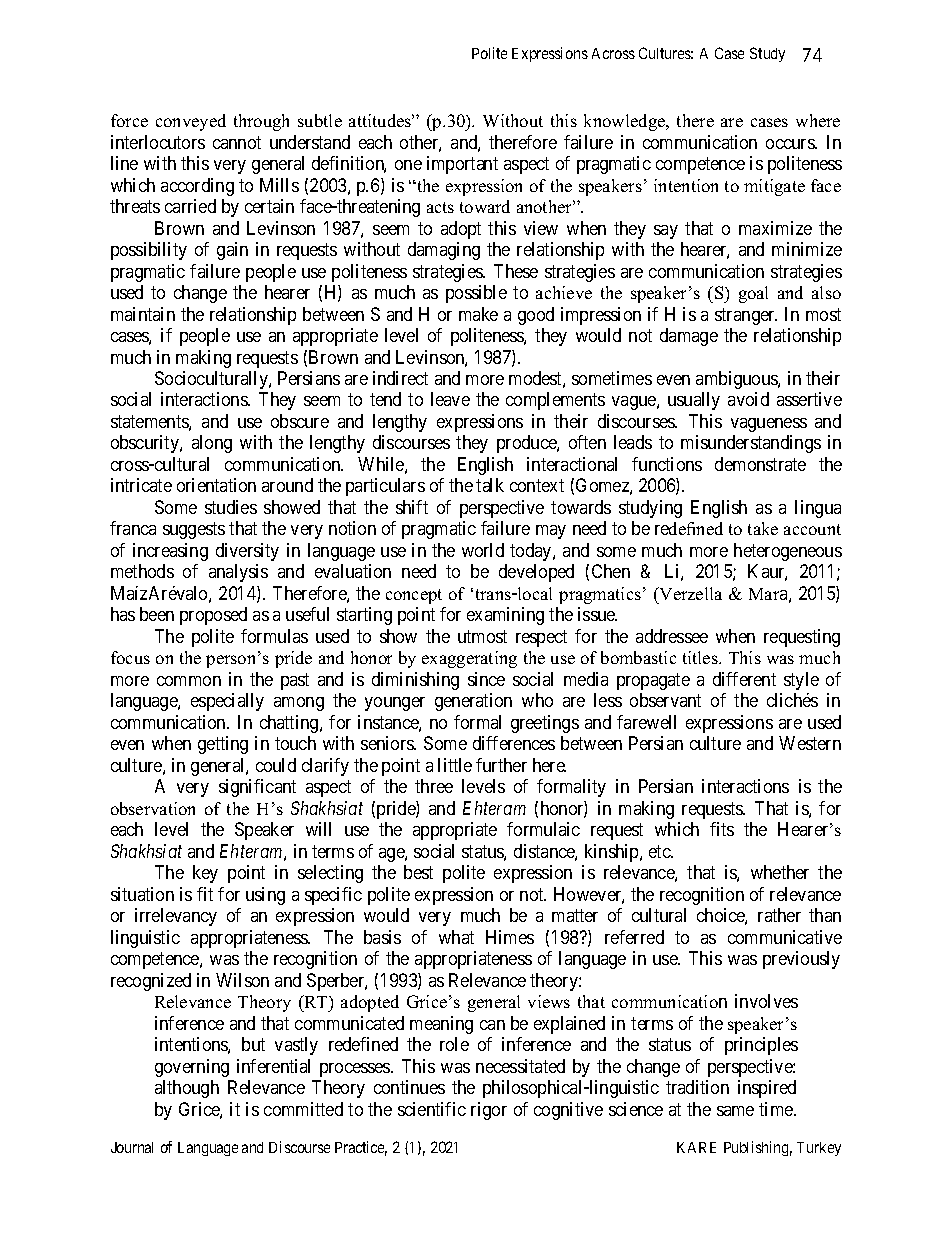 This screenshot has width=952, height=1233. What do you see at coordinates (489, 1111) in the screenshot?
I see `rigor` at bounding box center [489, 1111].
